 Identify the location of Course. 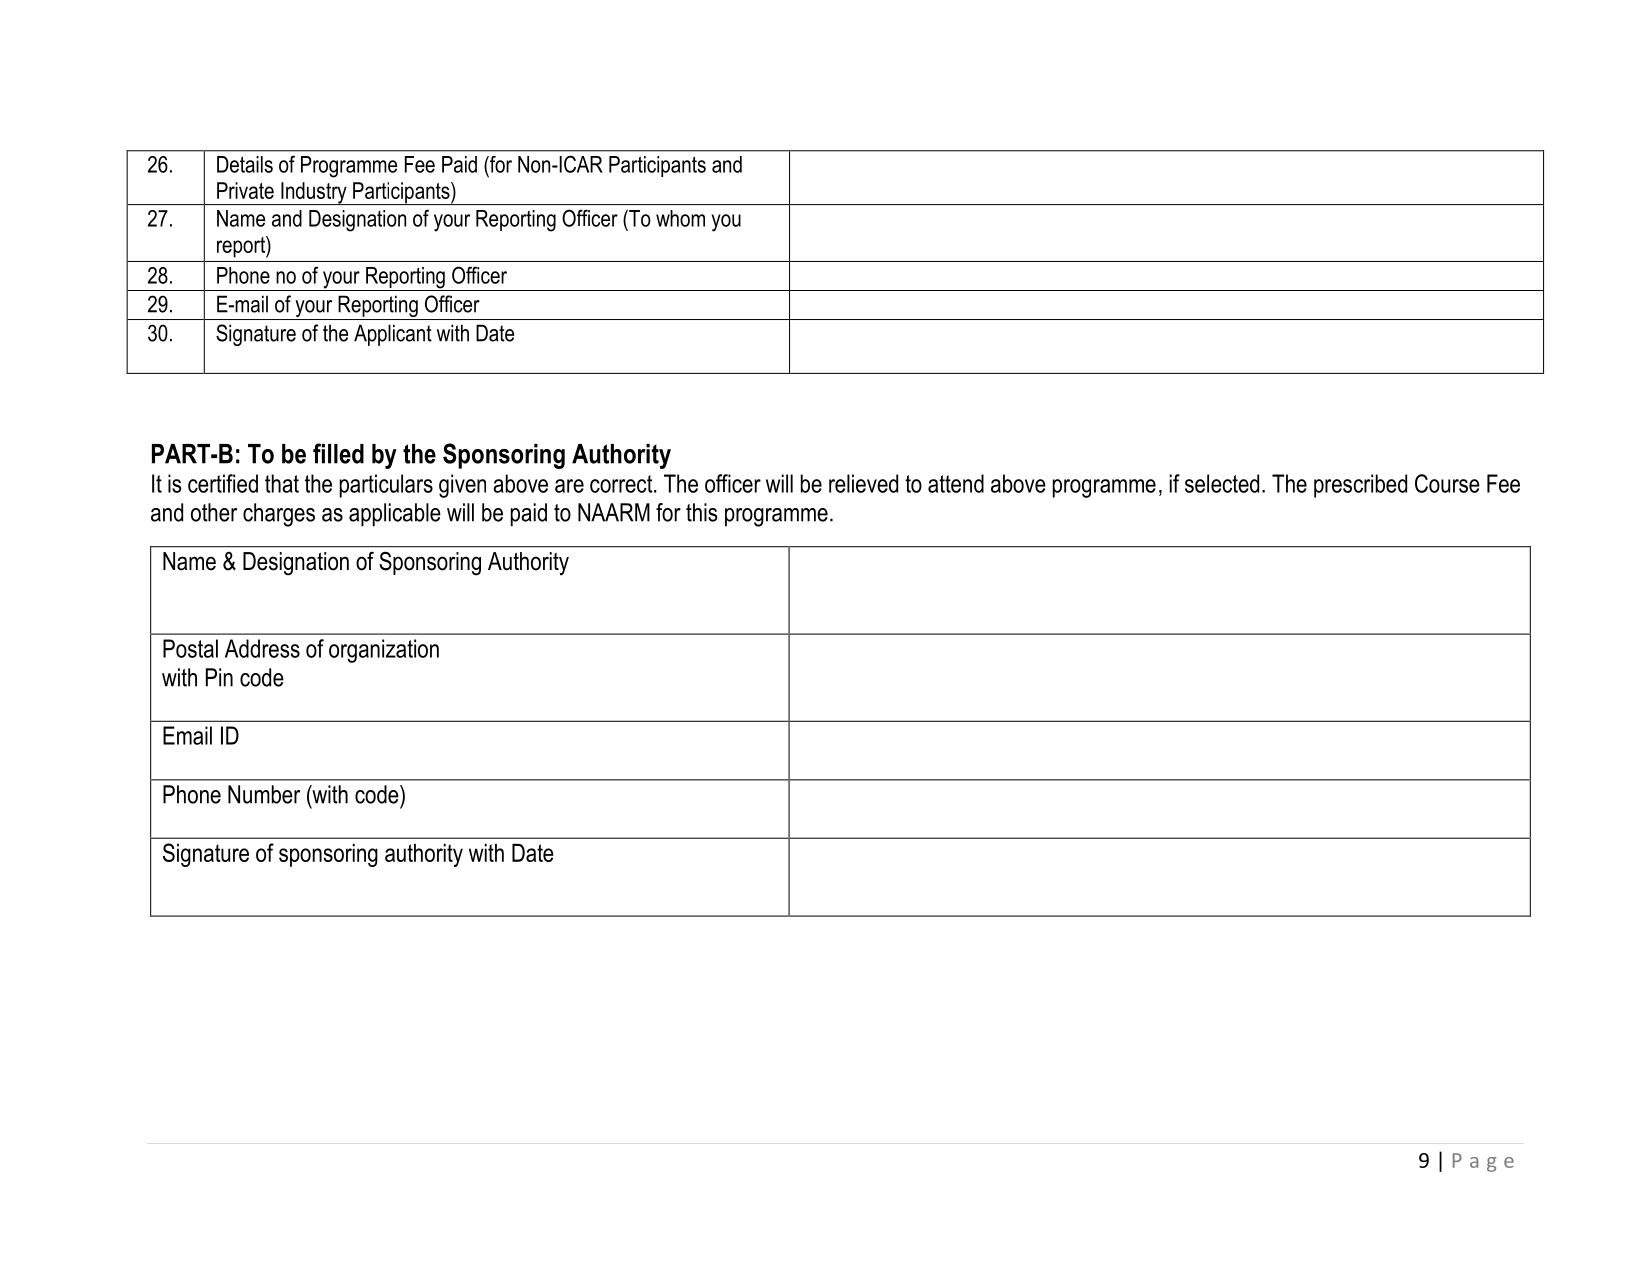
(1447, 483).
